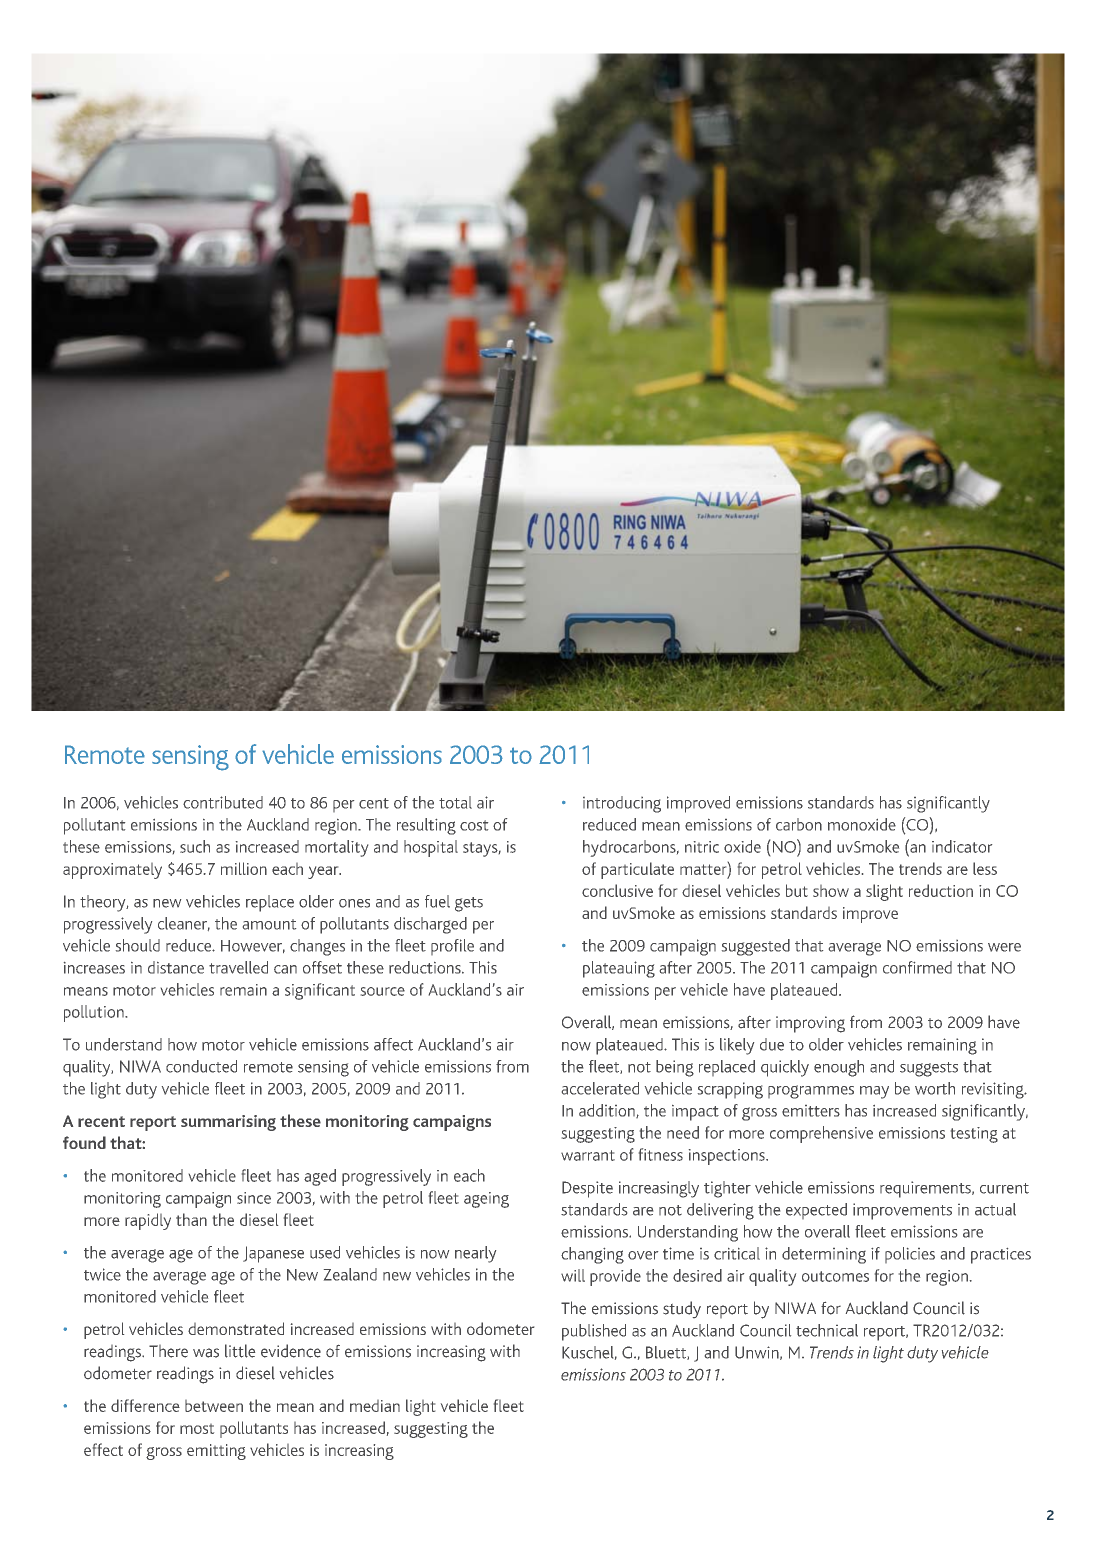  I want to click on than, so click(191, 1219).
